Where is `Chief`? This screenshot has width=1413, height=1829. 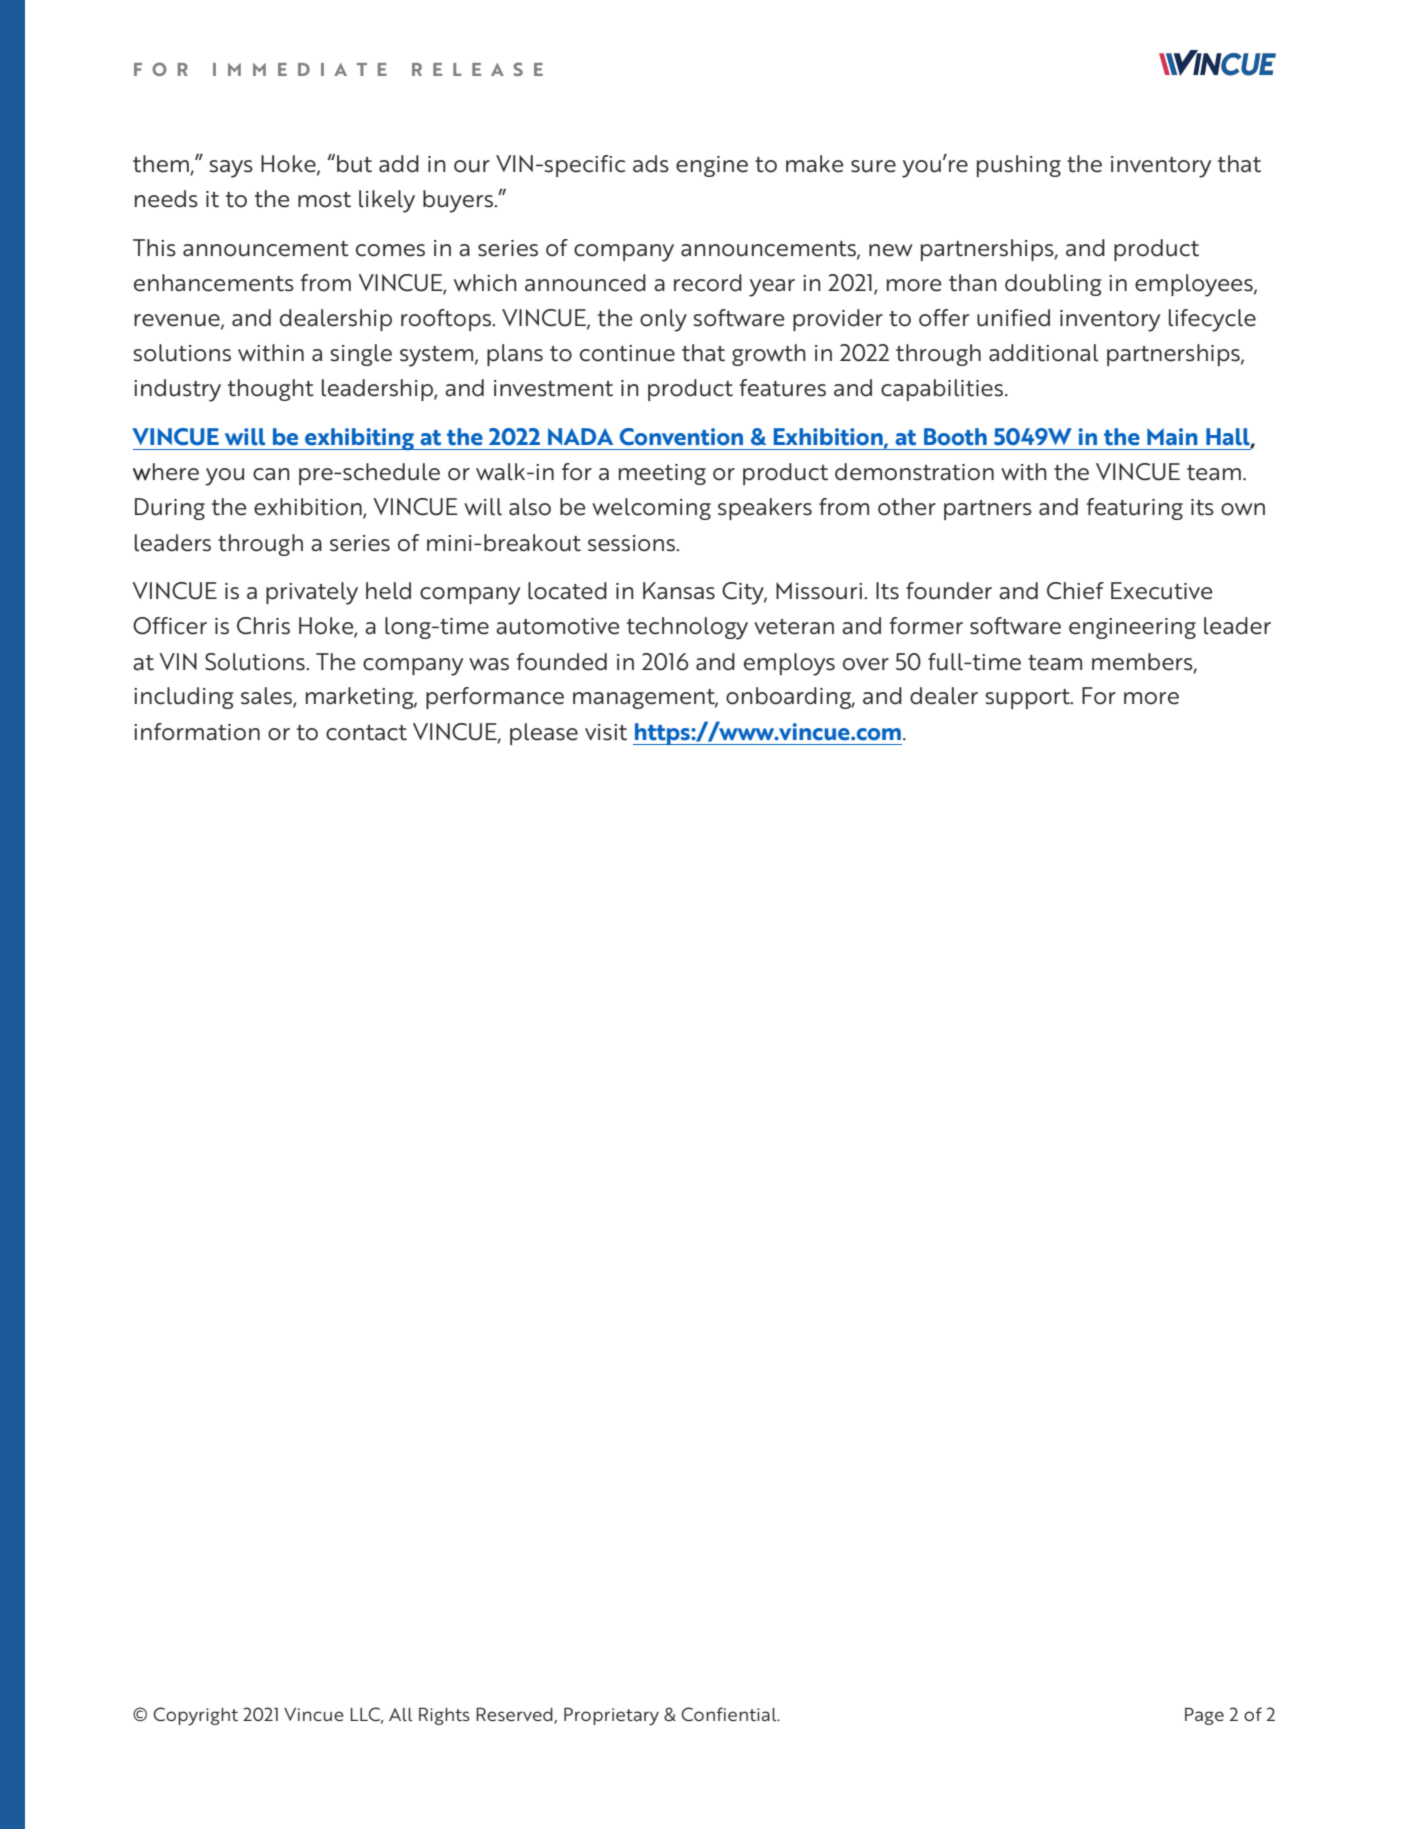
Chief is located at coordinates (1075, 591).
